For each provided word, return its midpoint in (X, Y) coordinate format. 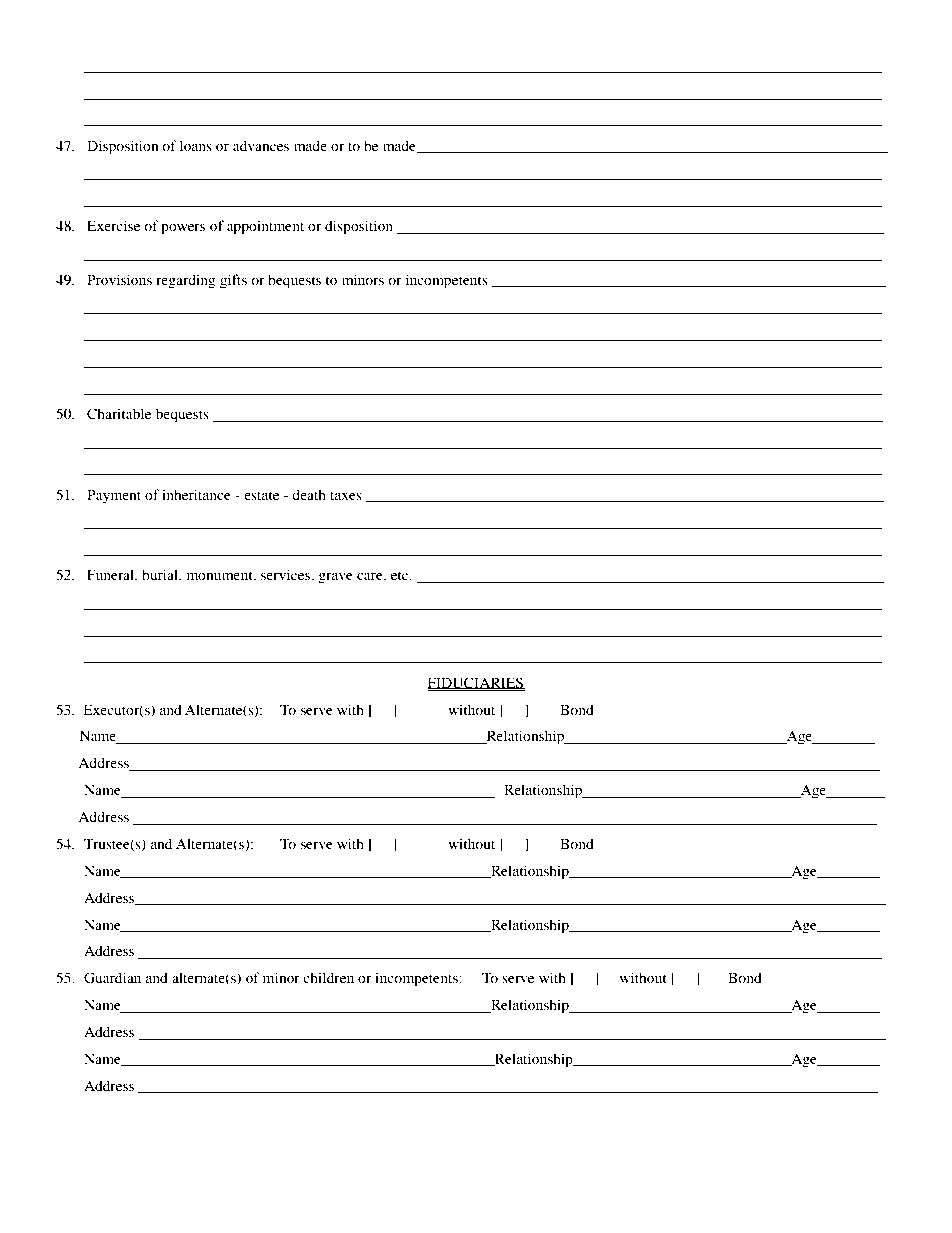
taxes (346, 495)
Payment (114, 496)
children (328, 977)
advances (261, 145)
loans (196, 145)
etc (401, 575)
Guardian (112, 978)
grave (335, 578)
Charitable (119, 414)
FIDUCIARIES (476, 683)
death (309, 494)
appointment (265, 227)
